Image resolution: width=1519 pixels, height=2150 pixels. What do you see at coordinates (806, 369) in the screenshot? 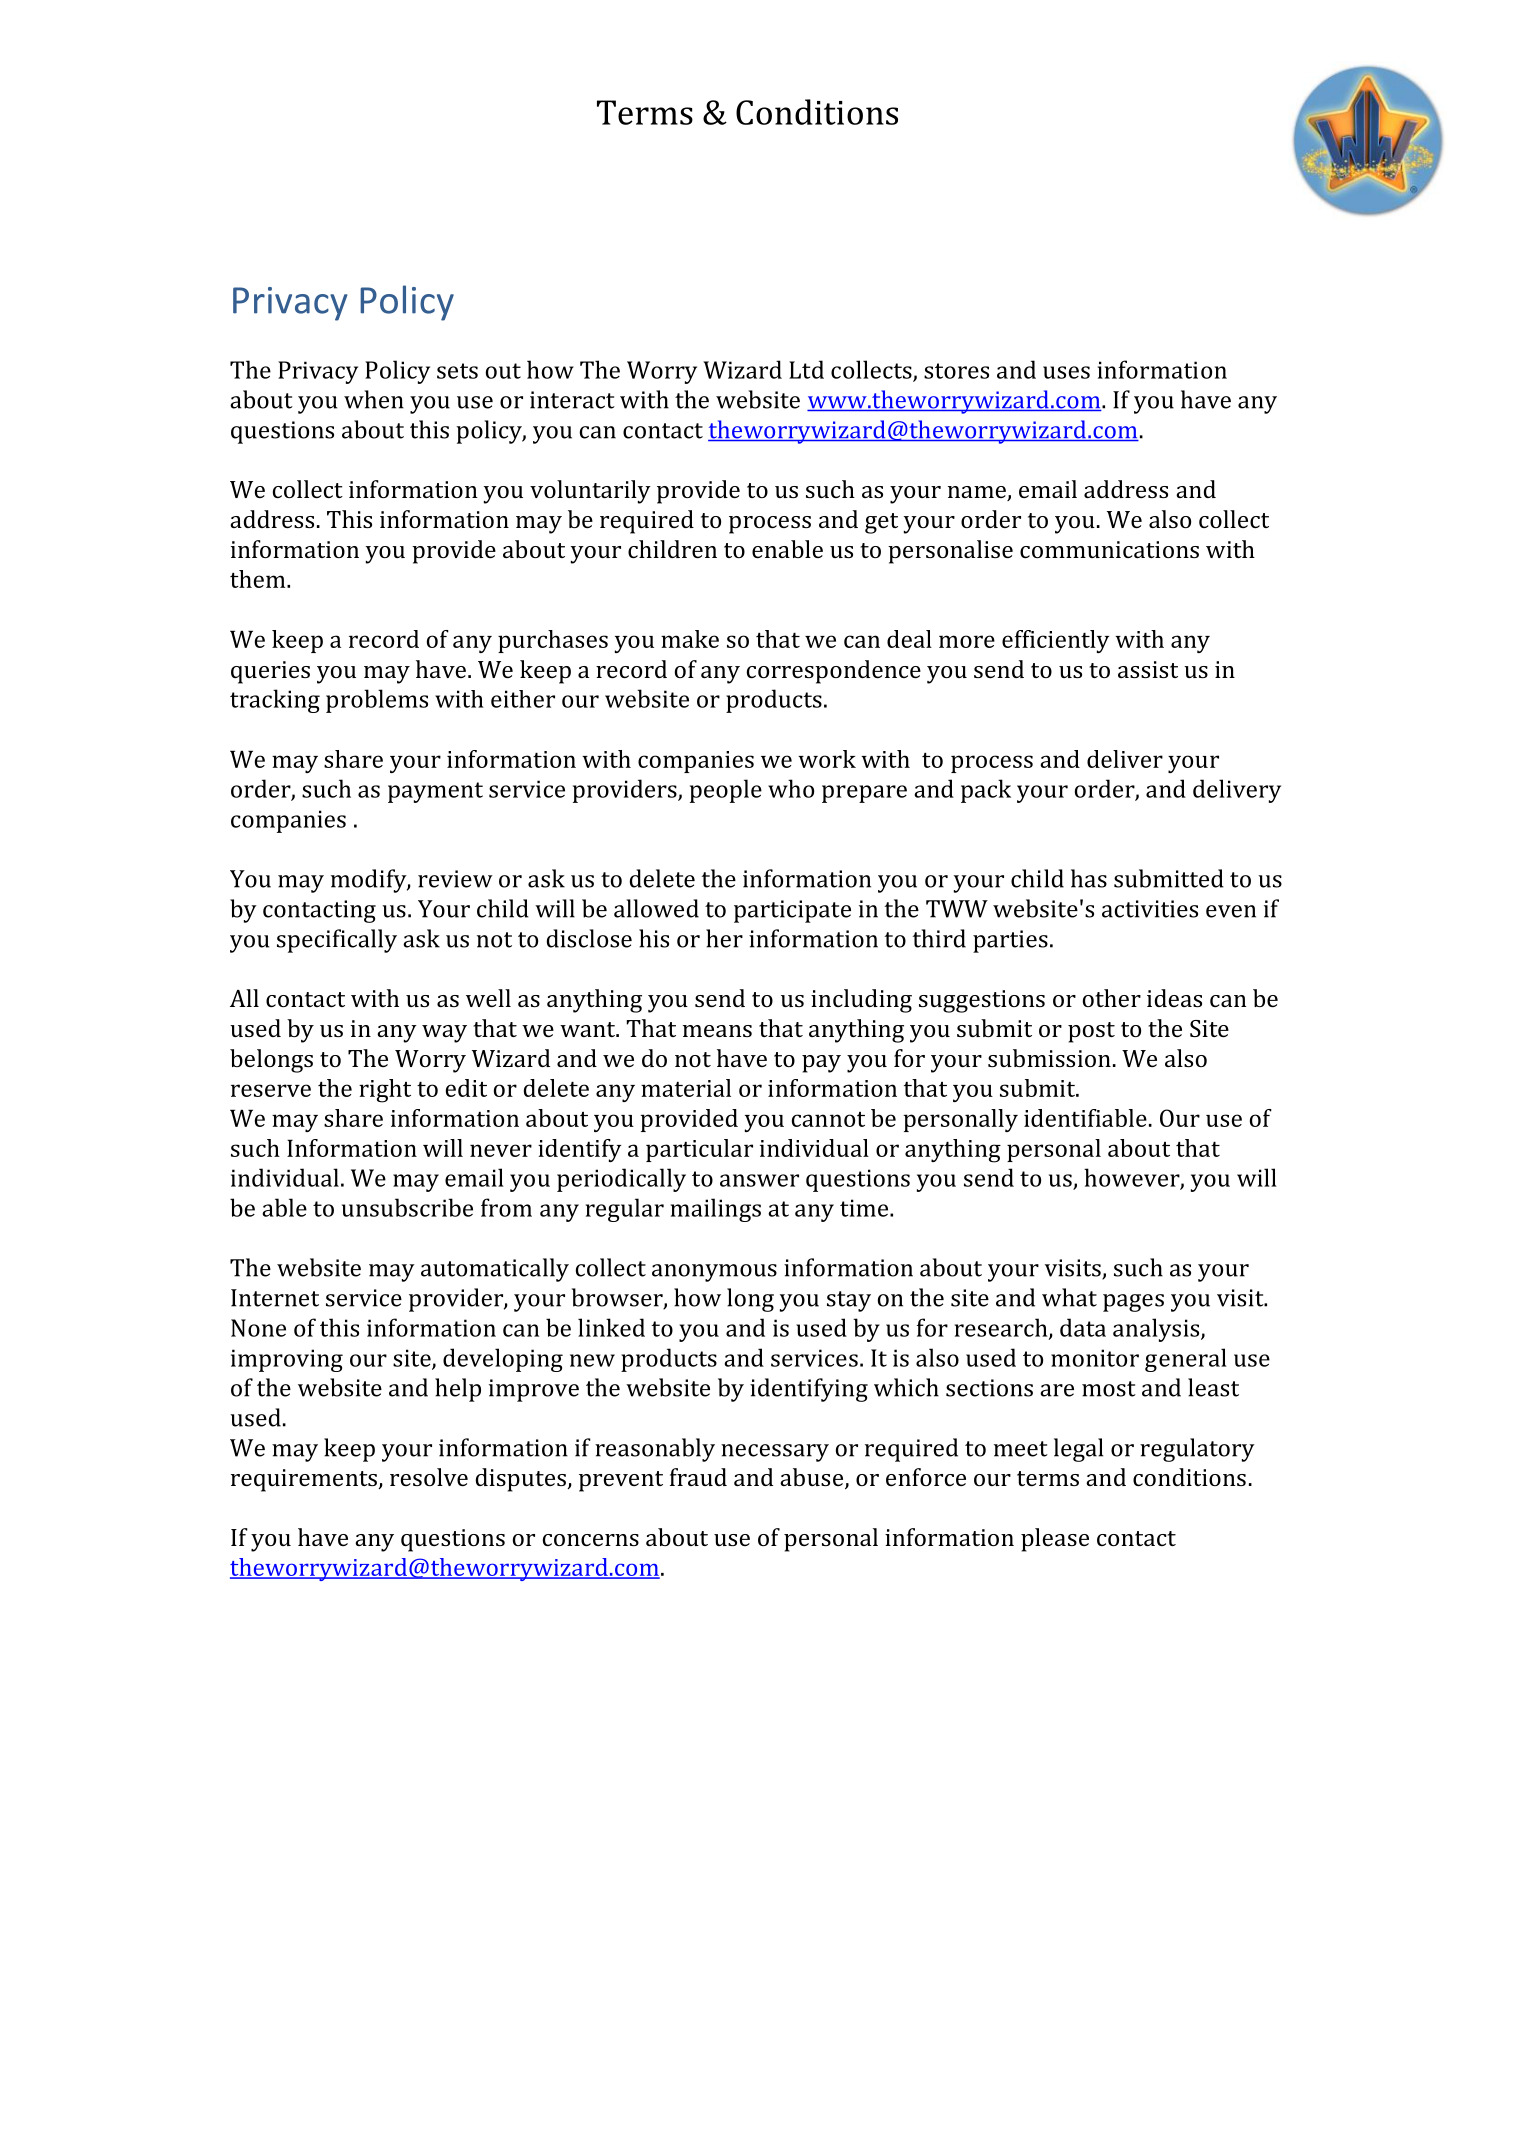
I see `Ltd` at bounding box center [806, 369].
